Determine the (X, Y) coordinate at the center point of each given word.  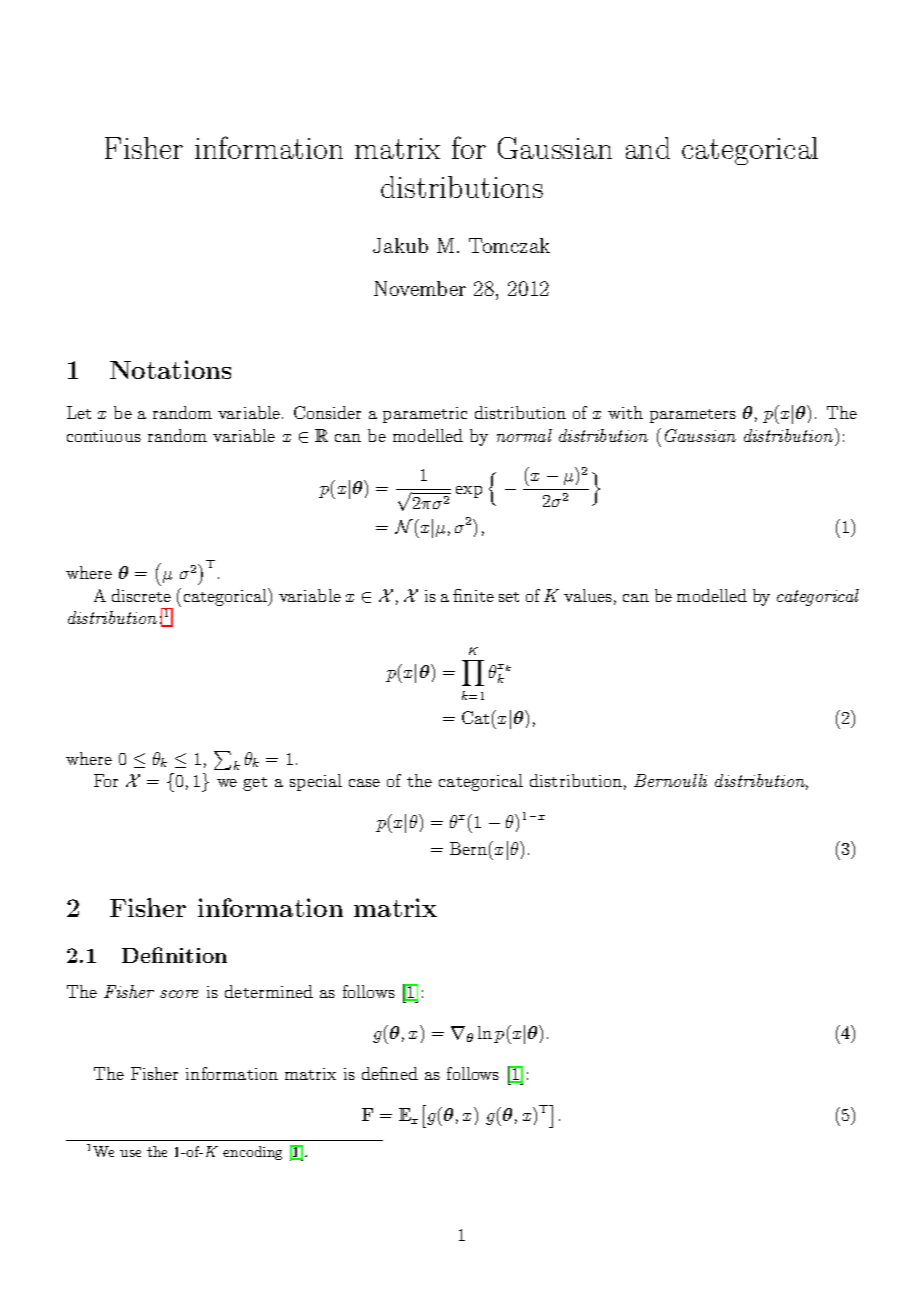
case (364, 783)
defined (390, 1073)
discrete (141, 595)
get (255, 784)
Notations (170, 369)
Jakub (400, 245)
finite (473, 595)
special (316, 782)
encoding (252, 1153)
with (625, 412)
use (130, 1153)
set (509, 597)
